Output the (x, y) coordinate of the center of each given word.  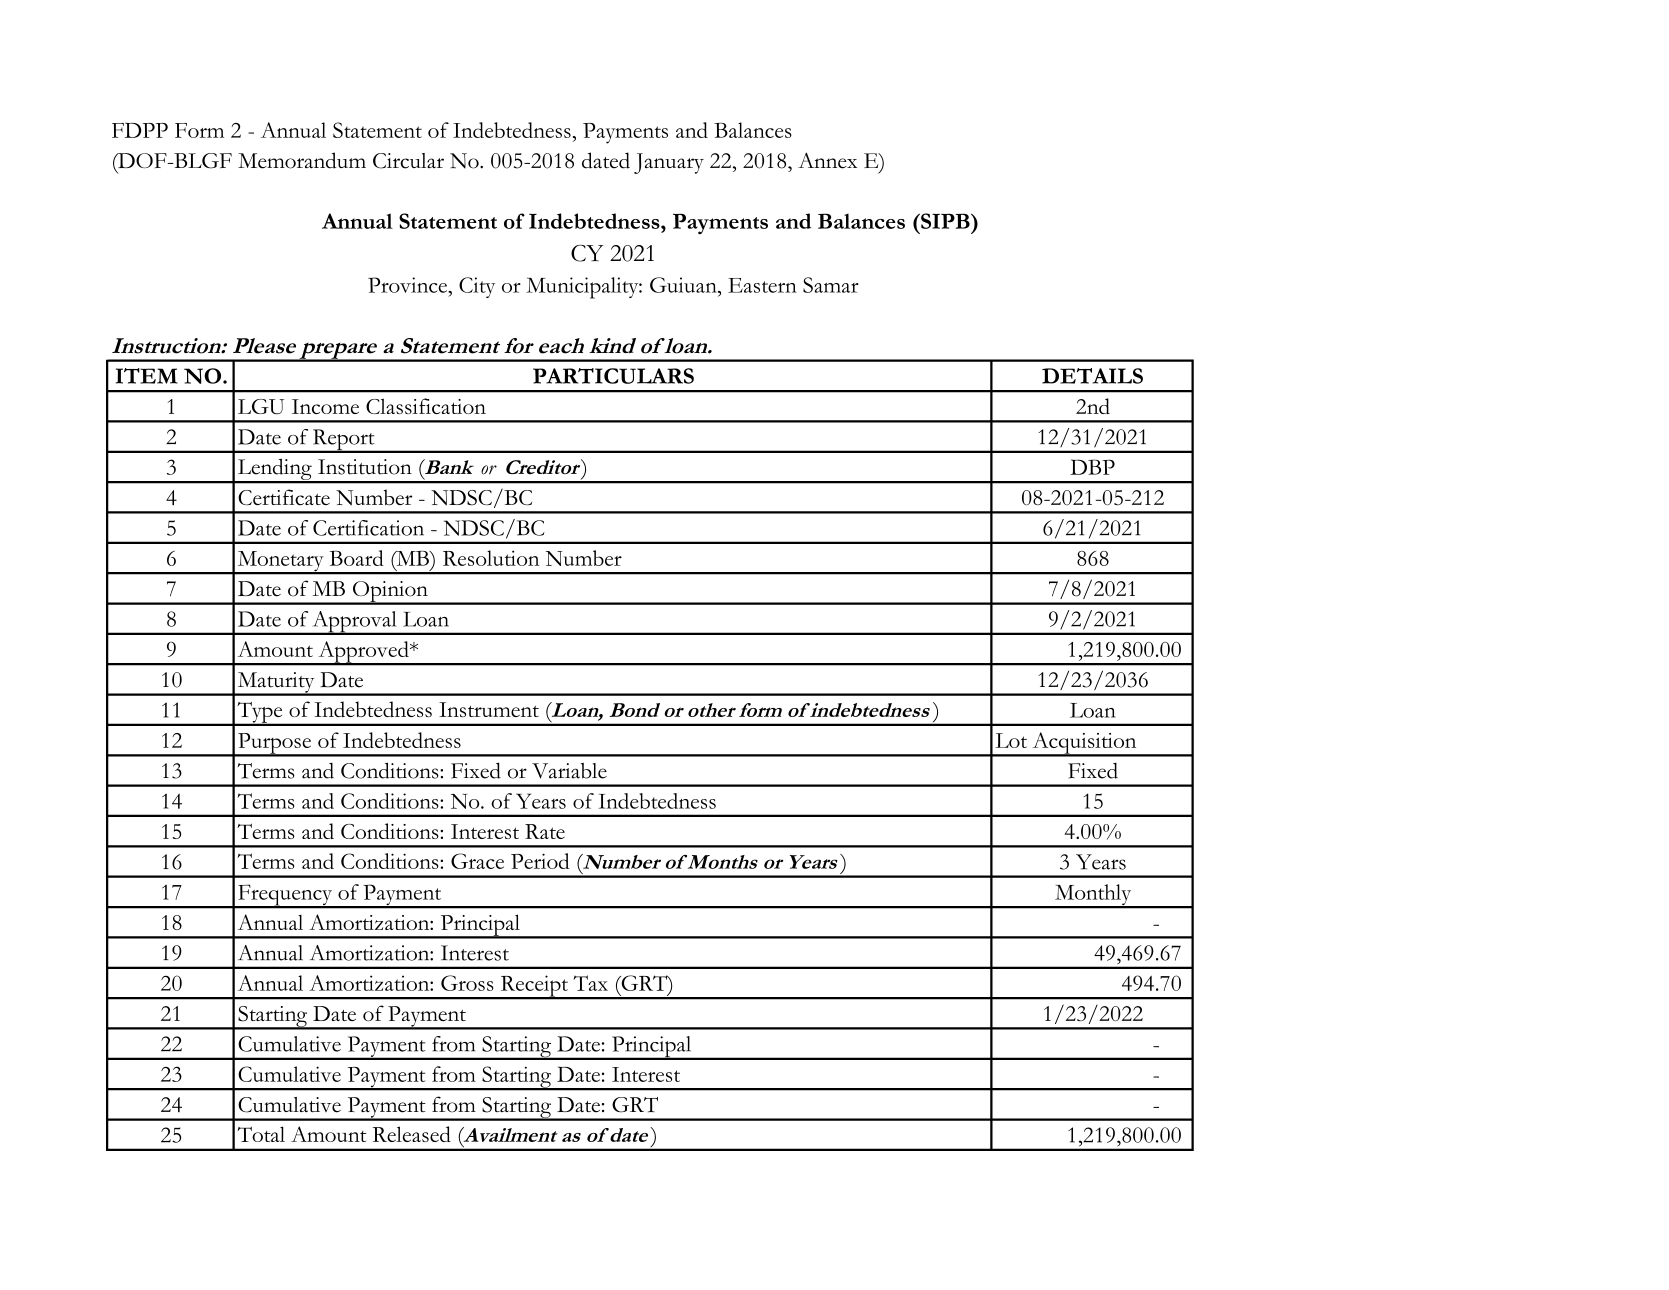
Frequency (285, 896)
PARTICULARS (613, 376)
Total (261, 1134)
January (669, 163)
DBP (1092, 467)
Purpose (274, 744)
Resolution (491, 558)
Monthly (1093, 896)
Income (325, 406)
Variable (569, 771)
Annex (827, 160)
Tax (590, 983)
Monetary (280, 562)
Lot (1011, 740)
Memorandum (302, 160)
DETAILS (1092, 376)
